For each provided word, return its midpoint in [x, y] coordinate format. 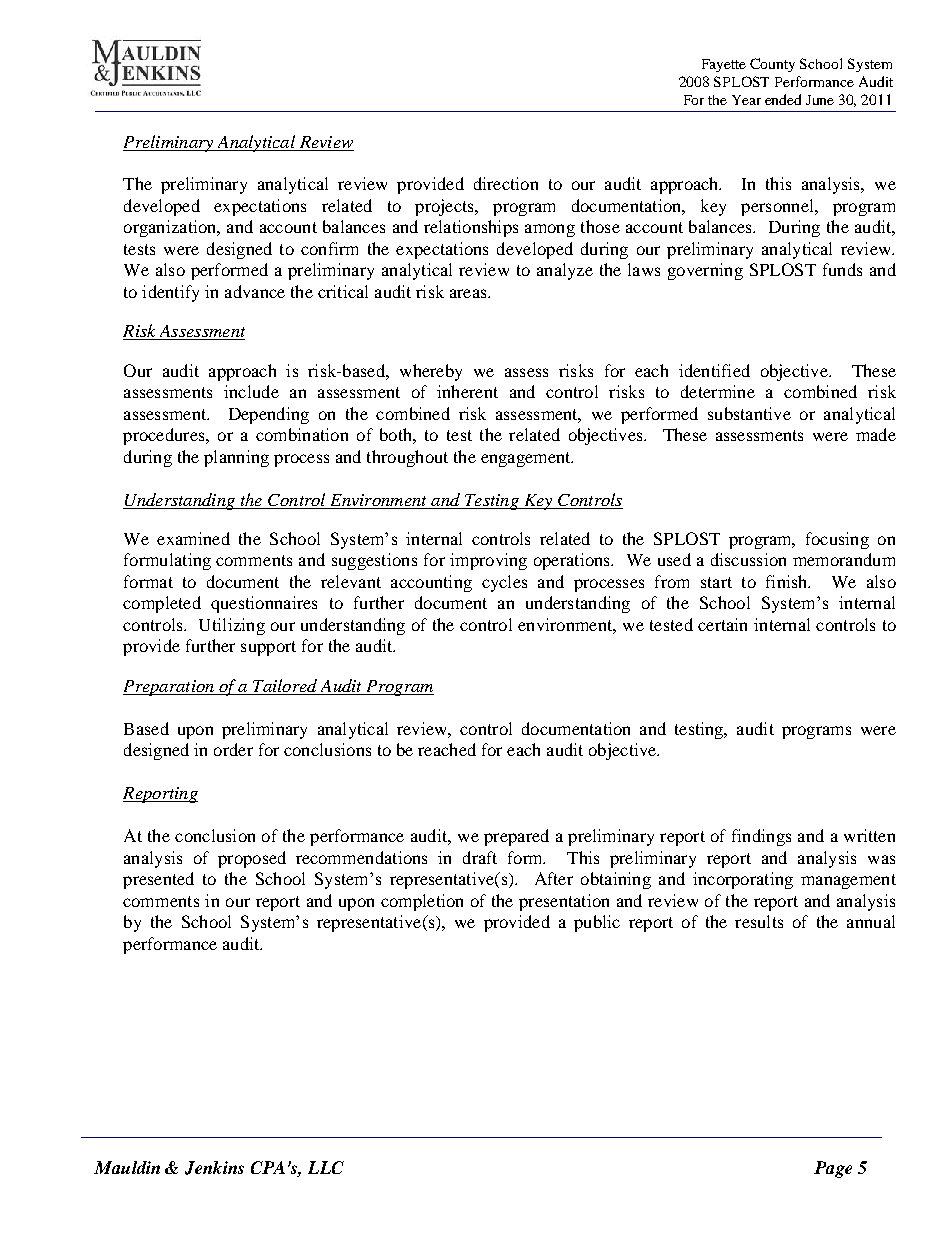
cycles [504, 583]
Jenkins [214, 1168]
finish [788, 581]
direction [506, 183]
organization [171, 228]
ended [783, 99]
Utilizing [232, 626]
